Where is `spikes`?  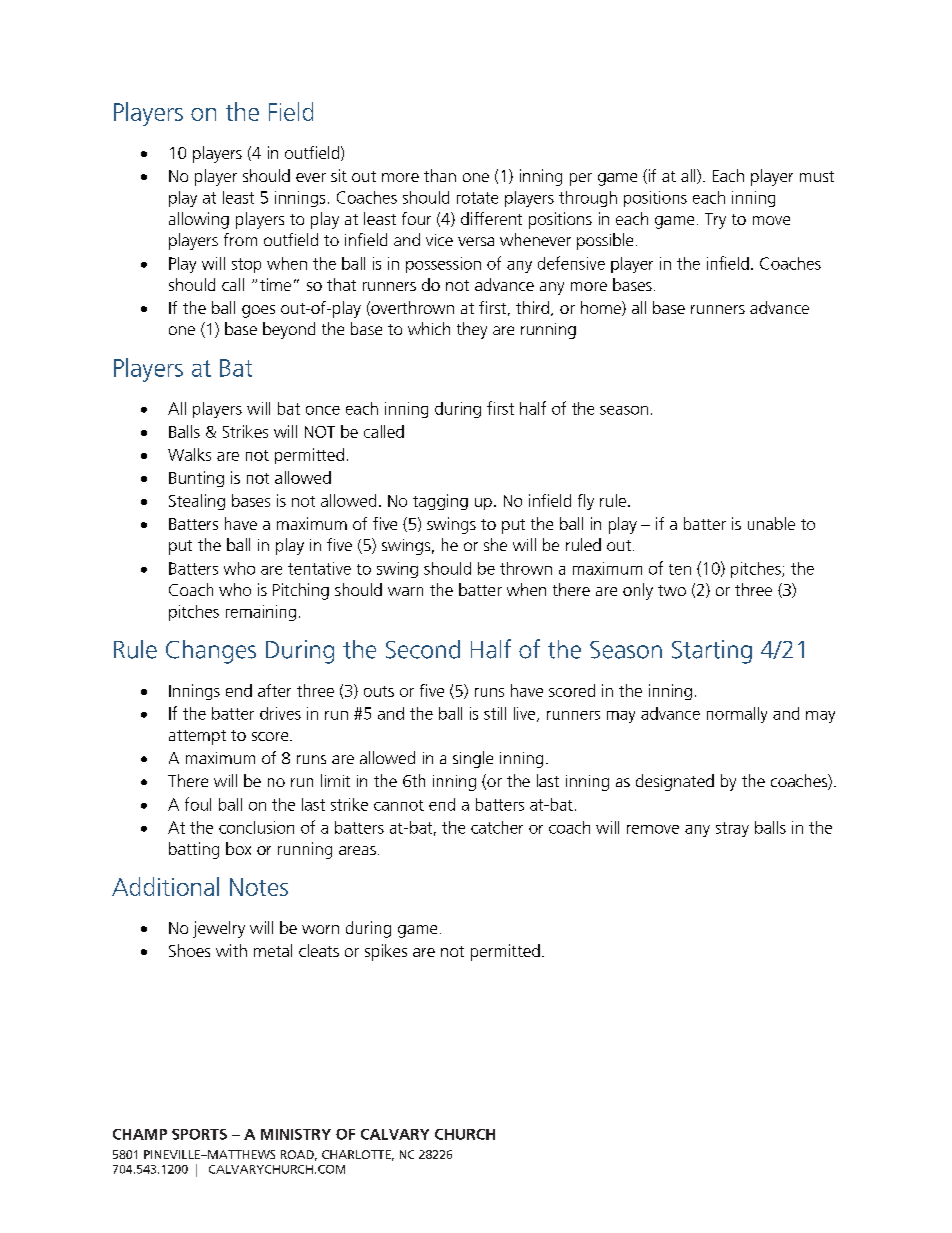 spikes is located at coordinates (386, 952).
